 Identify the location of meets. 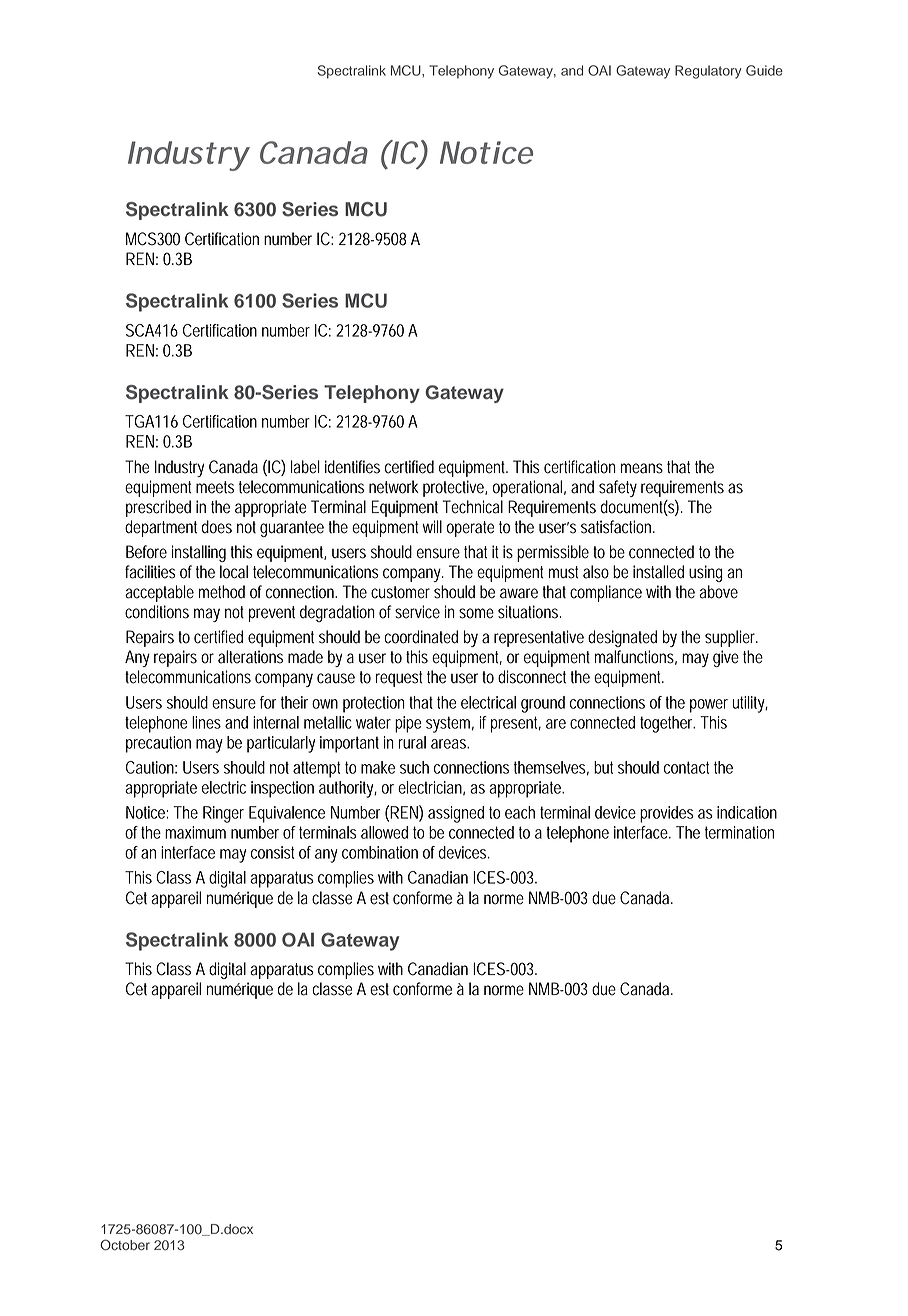
(215, 487).
